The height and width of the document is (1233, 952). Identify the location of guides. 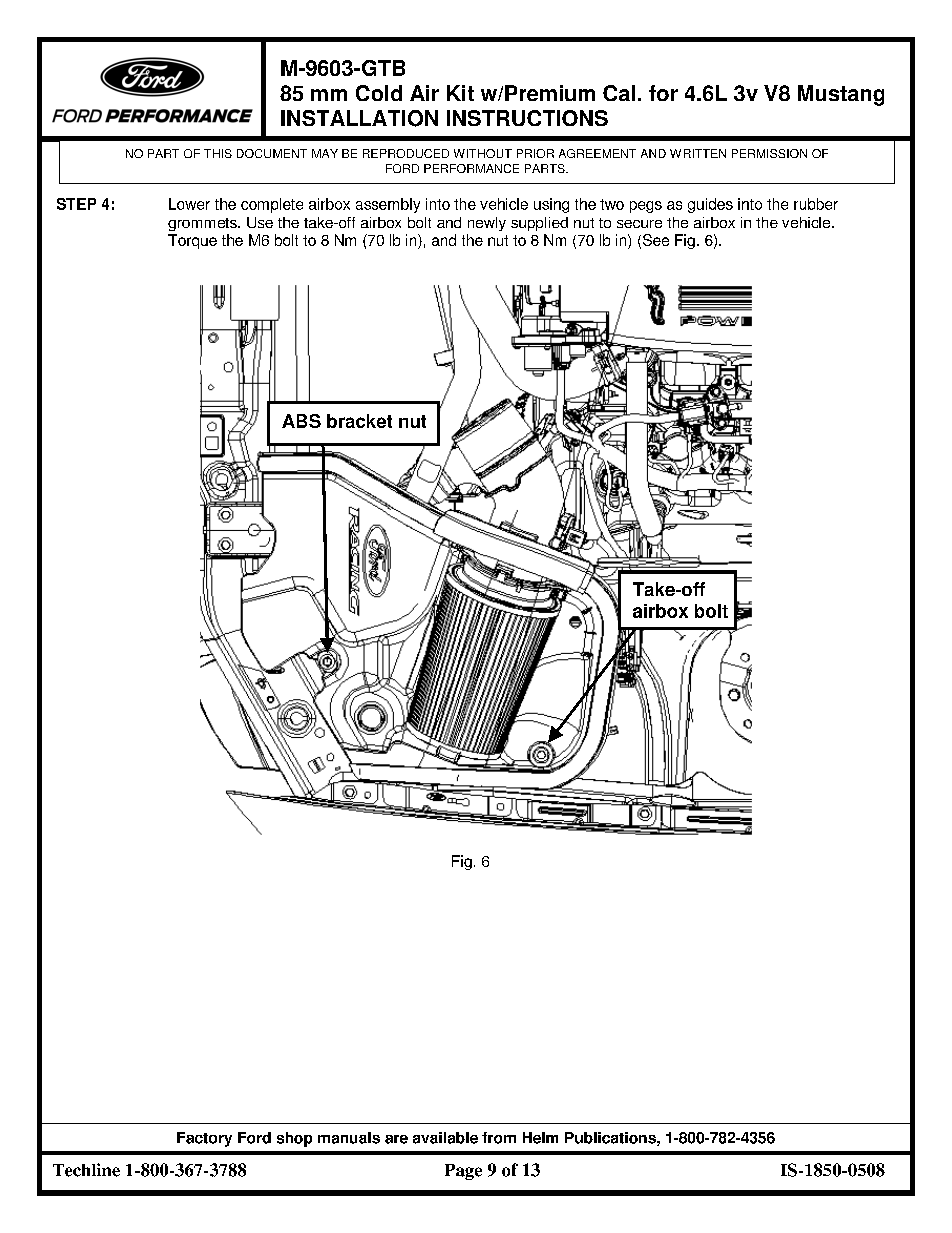
(710, 205).
